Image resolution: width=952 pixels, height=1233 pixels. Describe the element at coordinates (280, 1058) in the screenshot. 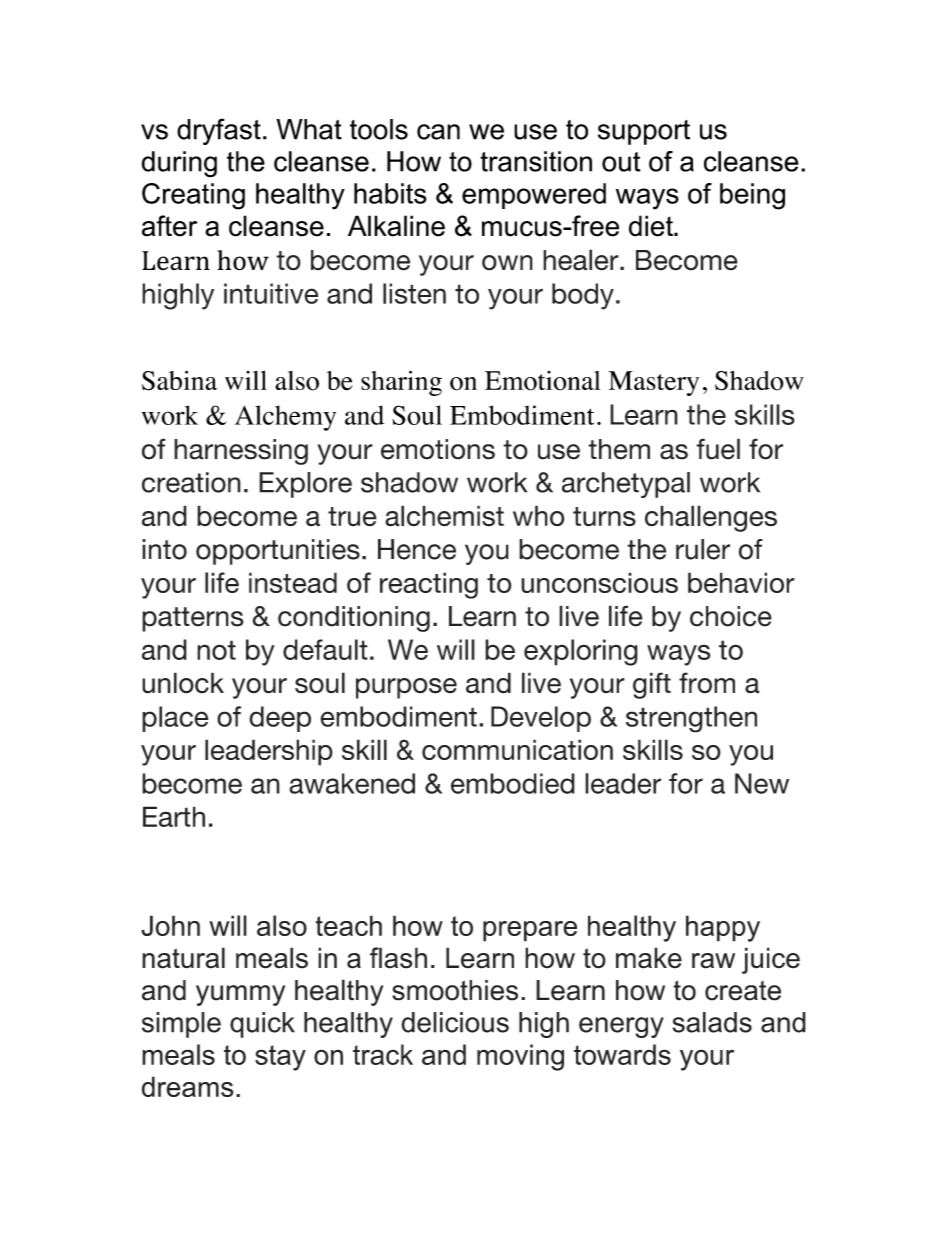

I see `stay` at that location.
